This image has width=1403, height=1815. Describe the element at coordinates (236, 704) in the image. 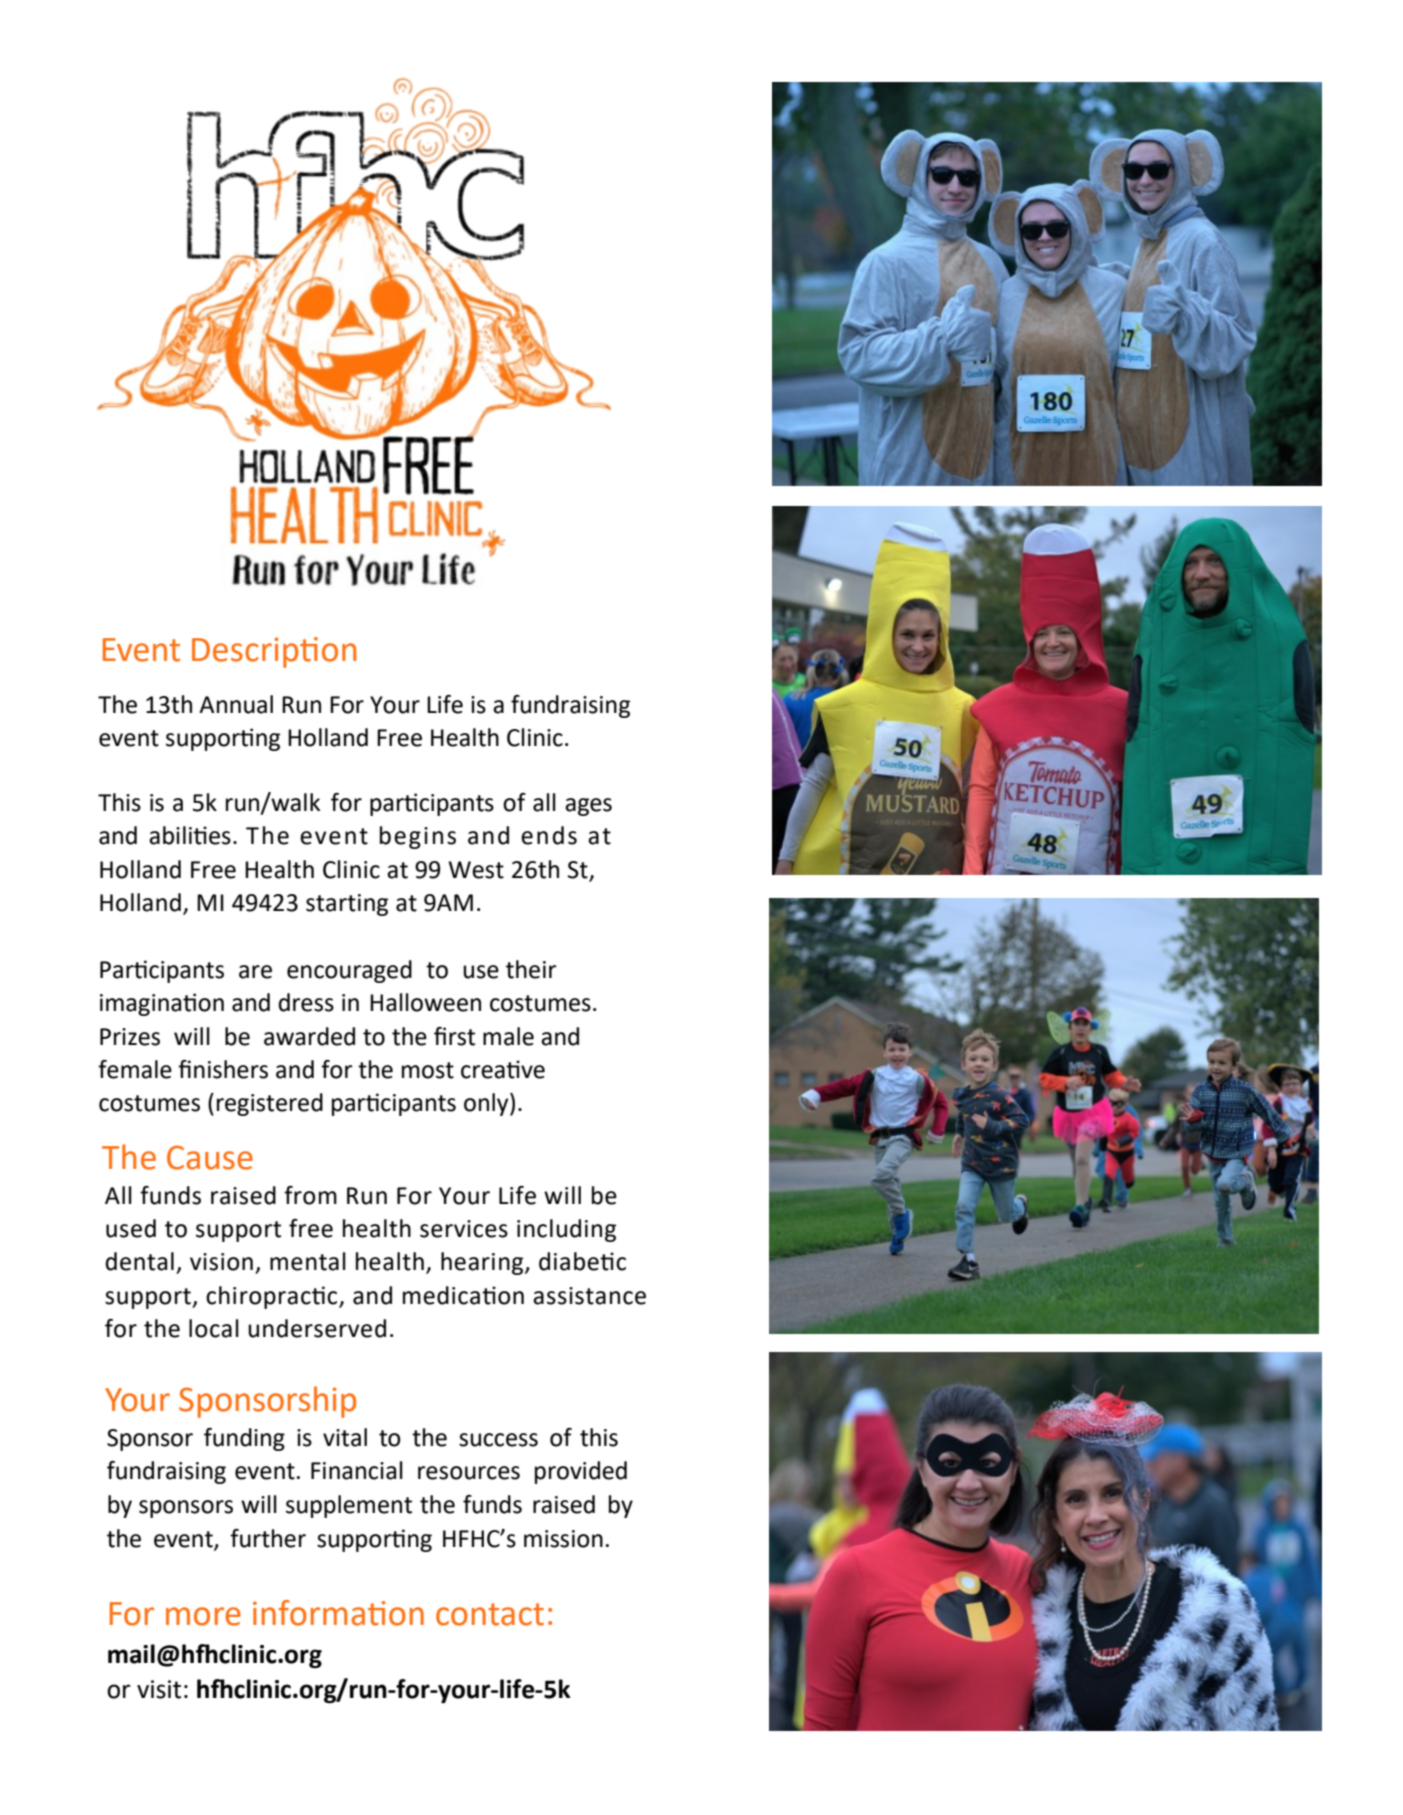

I see `Annual` at that location.
